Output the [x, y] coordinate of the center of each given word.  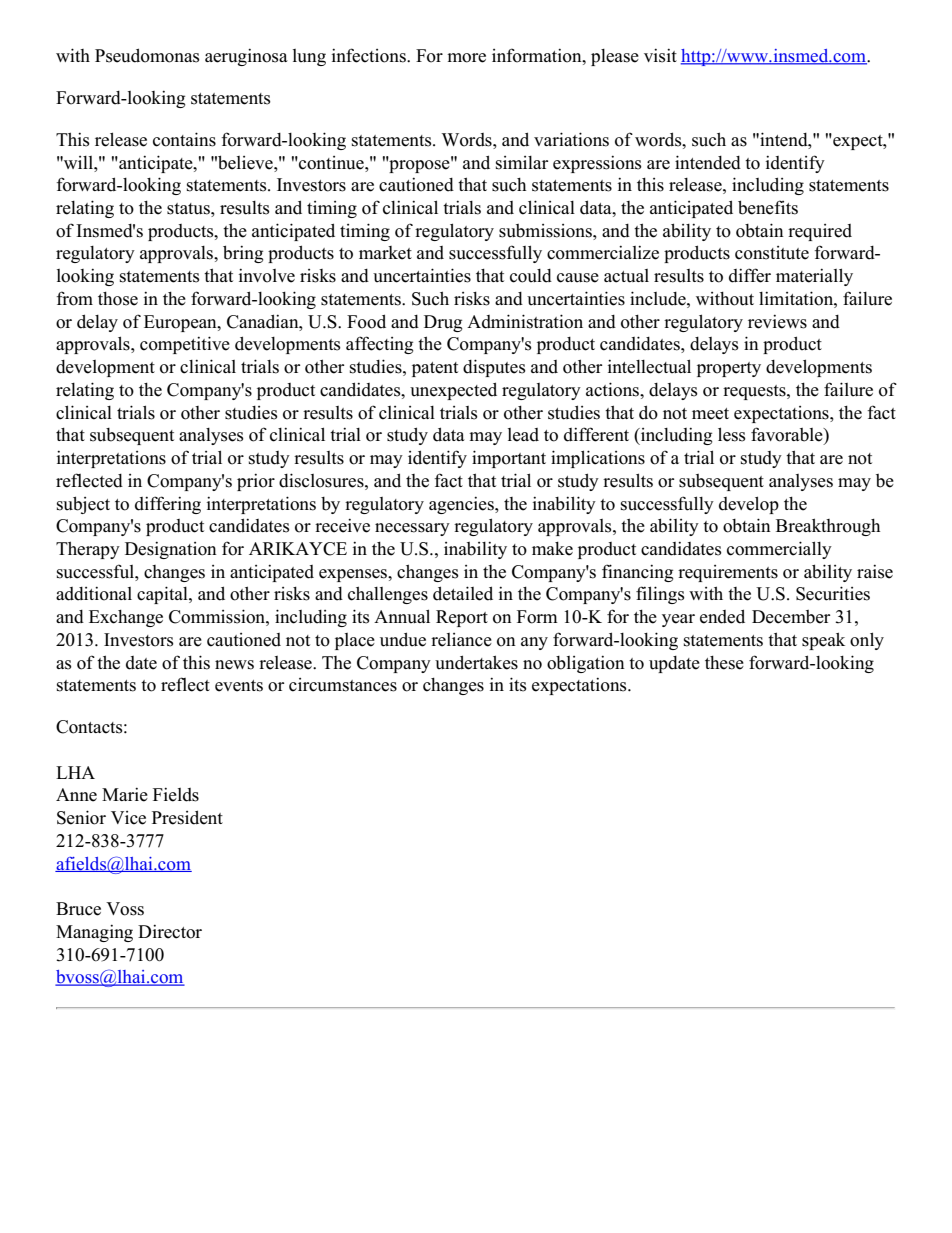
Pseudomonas [147, 55]
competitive [185, 345]
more [466, 58]
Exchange [126, 618]
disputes [494, 368]
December [791, 617]
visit [660, 55]
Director [170, 931]
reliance [461, 640]
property [729, 369]
